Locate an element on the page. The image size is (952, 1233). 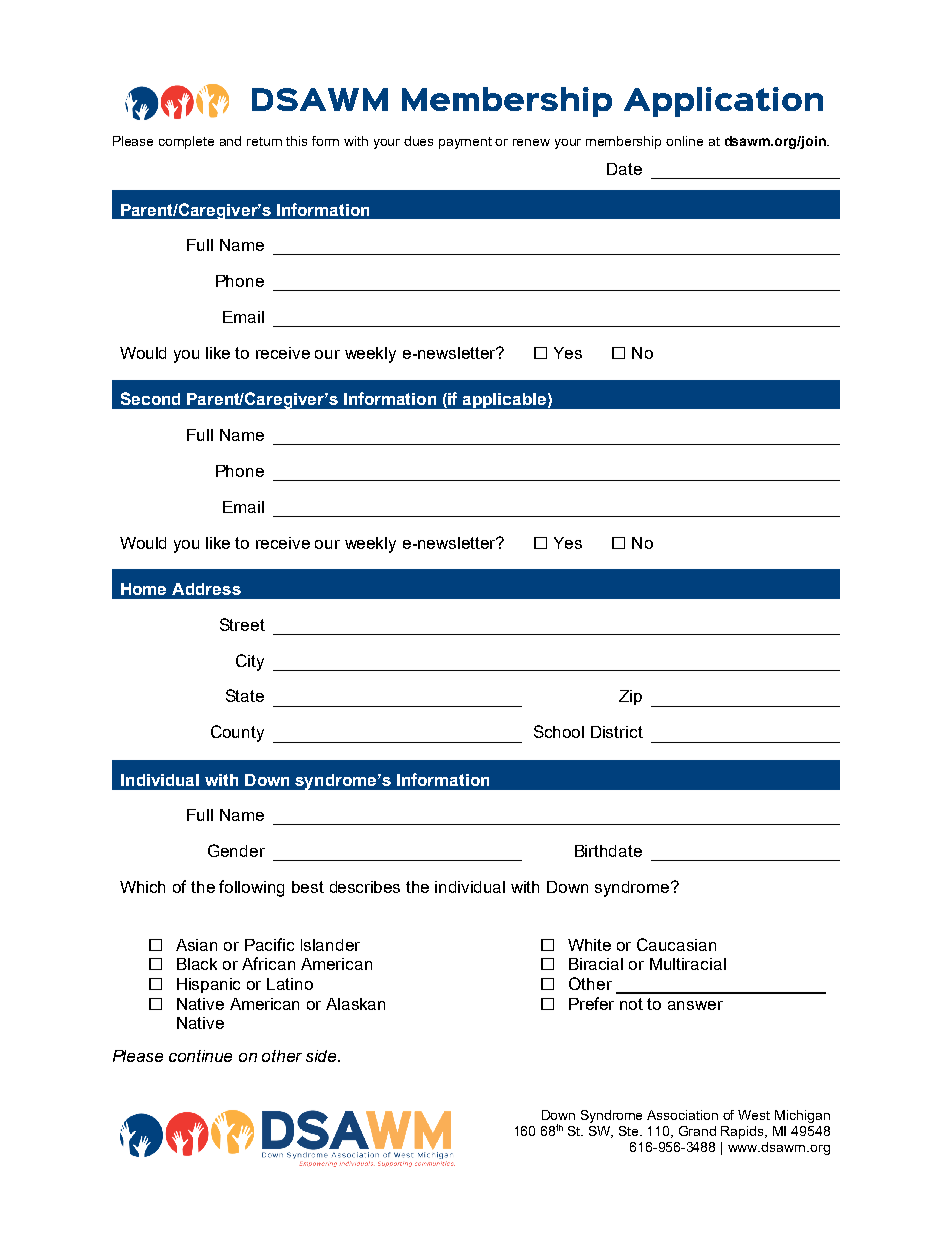
continue is located at coordinates (200, 1056).
